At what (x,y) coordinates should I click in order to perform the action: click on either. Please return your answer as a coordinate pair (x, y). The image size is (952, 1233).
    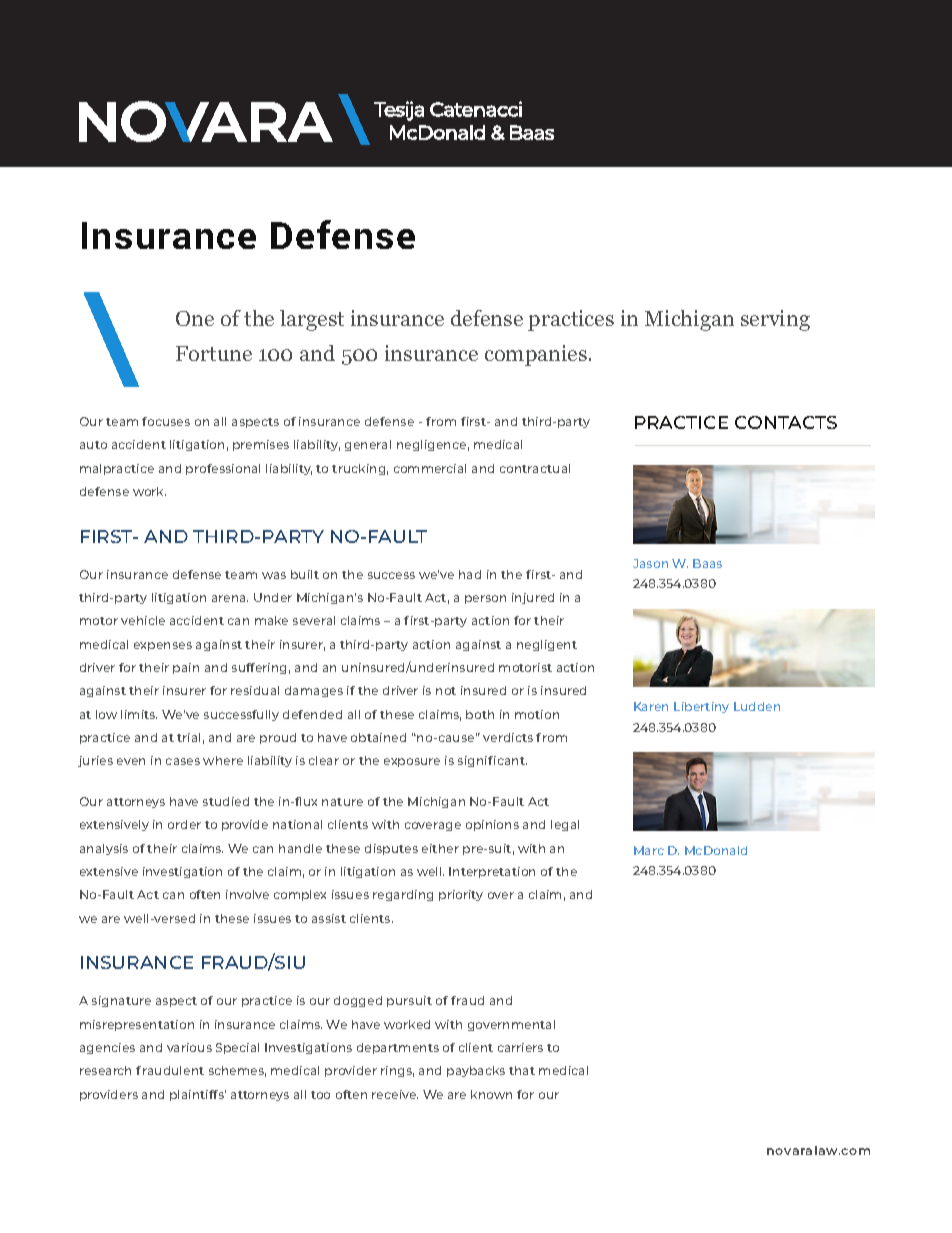
    Looking at the image, I should click on (440, 848).
